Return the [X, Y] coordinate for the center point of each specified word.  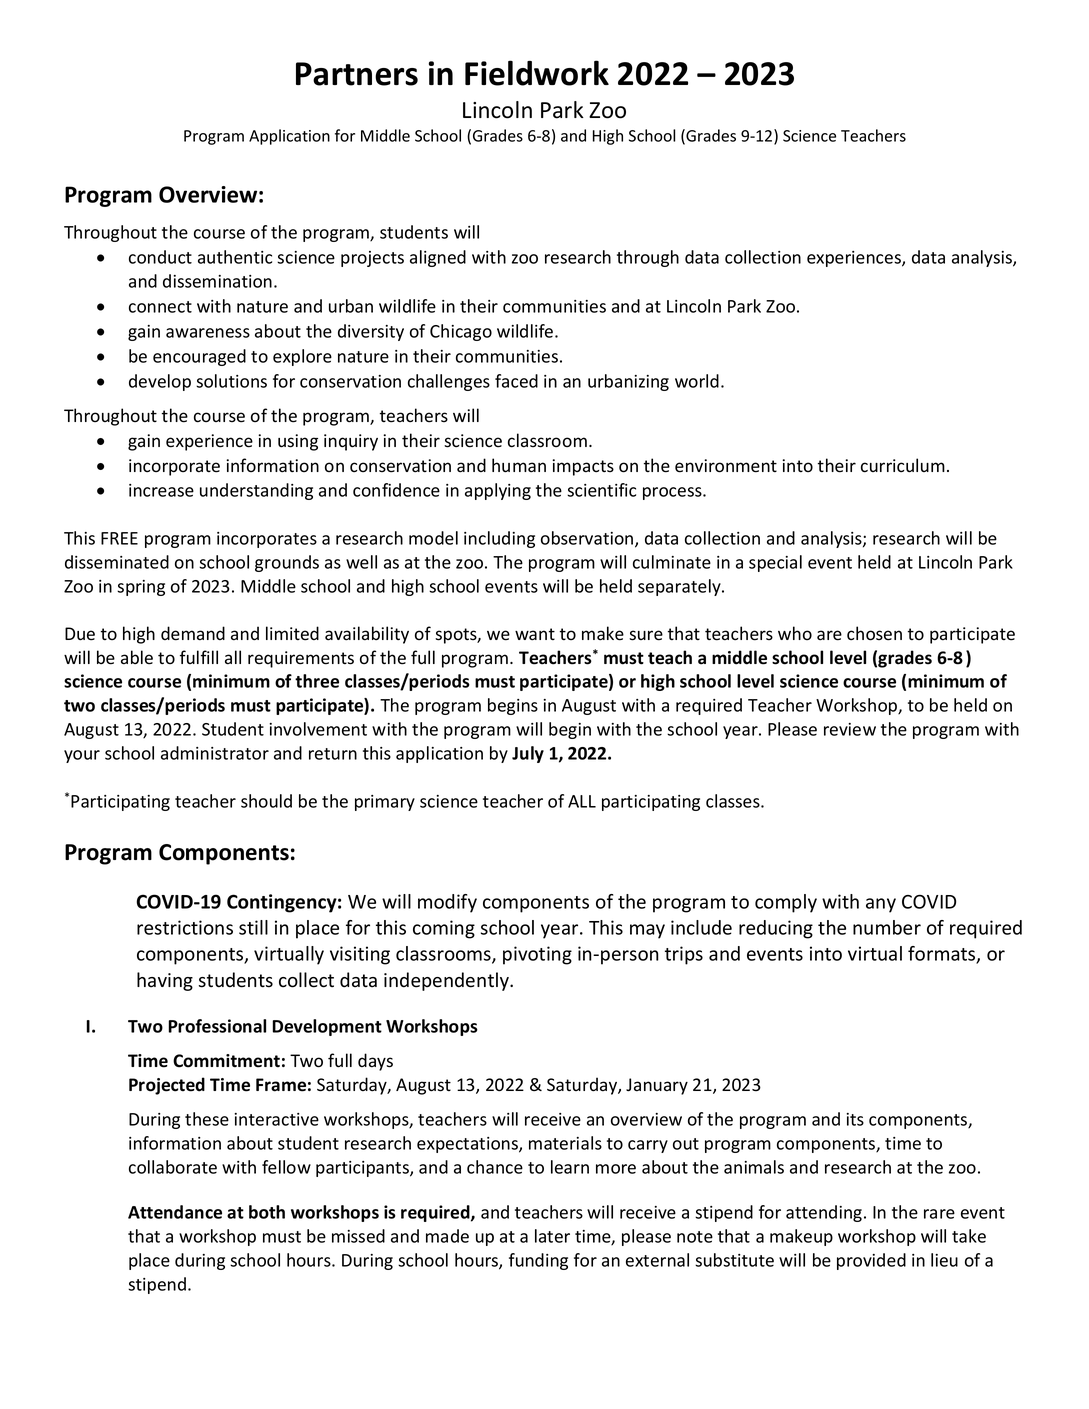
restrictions [185, 927]
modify [447, 903]
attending [825, 1213]
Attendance [175, 1212]
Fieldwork [537, 73]
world [697, 381]
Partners [357, 74]
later [552, 1236]
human [519, 465]
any [881, 905]
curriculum [903, 465]
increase [161, 490]
